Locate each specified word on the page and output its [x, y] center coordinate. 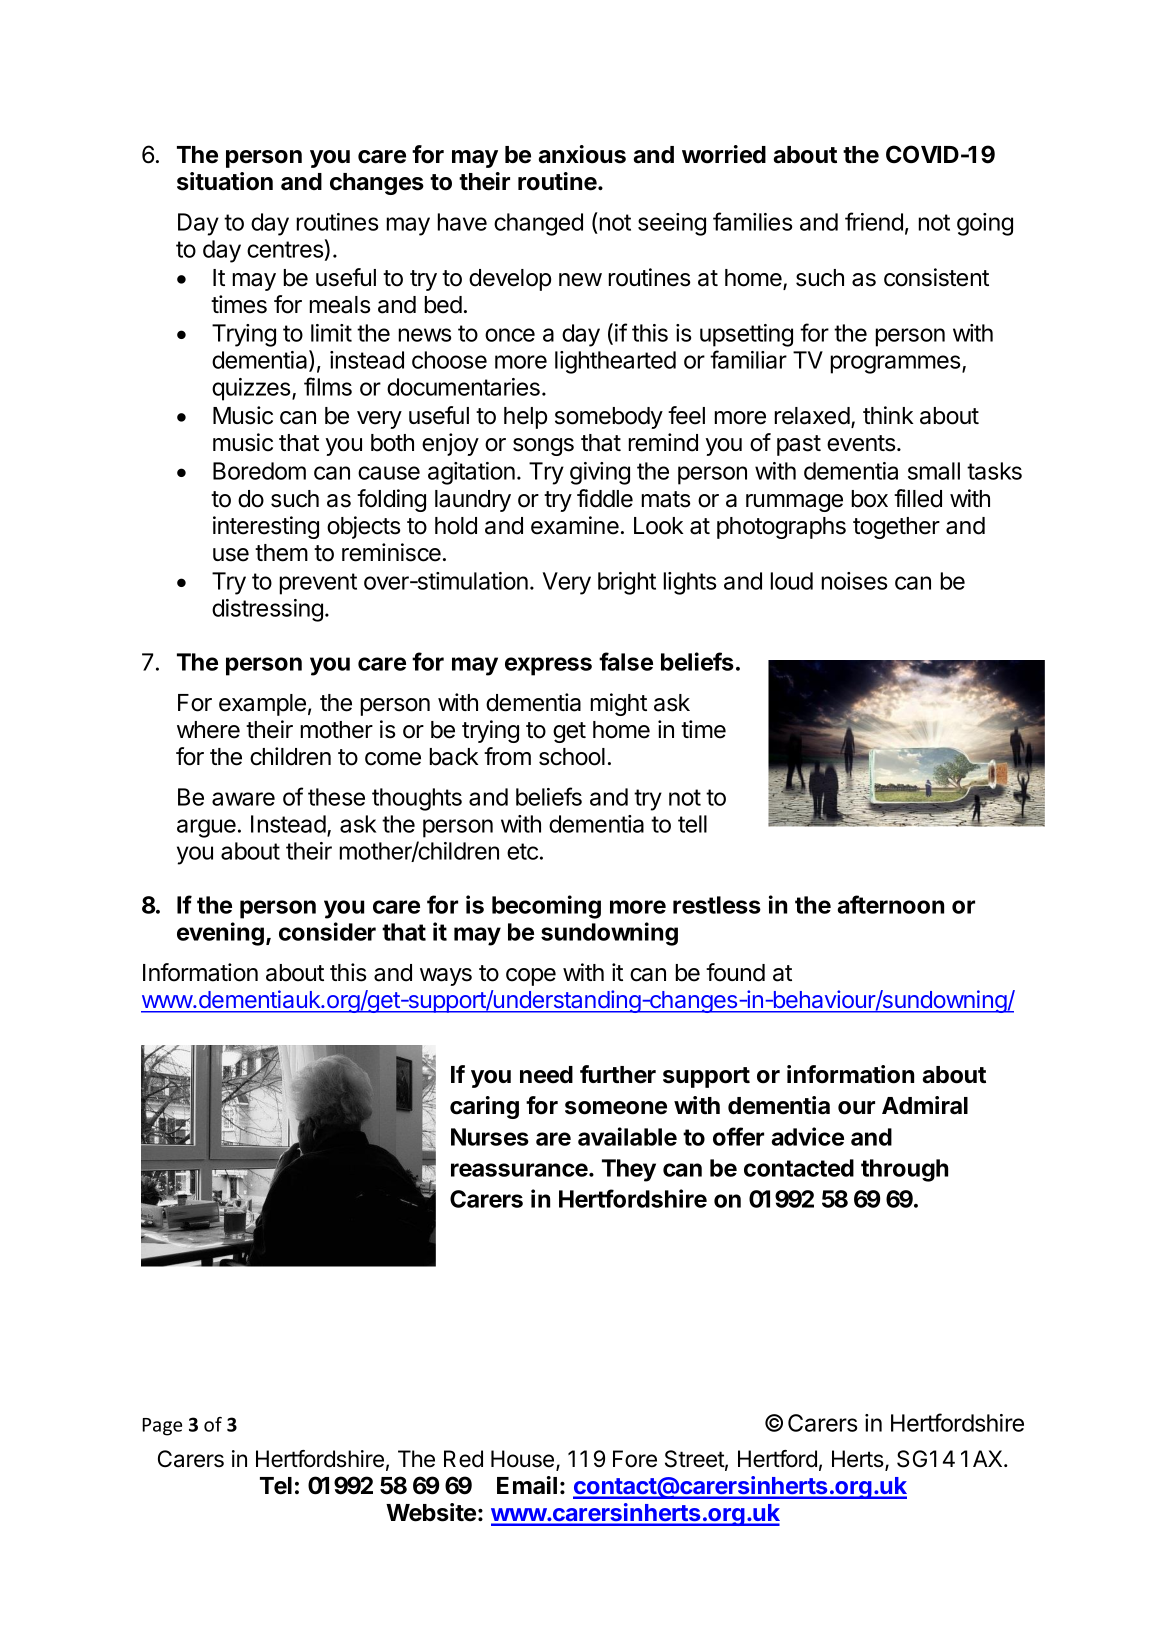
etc [522, 851]
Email [527, 1485]
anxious [582, 154]
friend [874, 221]
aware [243, 799]
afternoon [891, 904]
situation [225, 181]
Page [162, 1427]
